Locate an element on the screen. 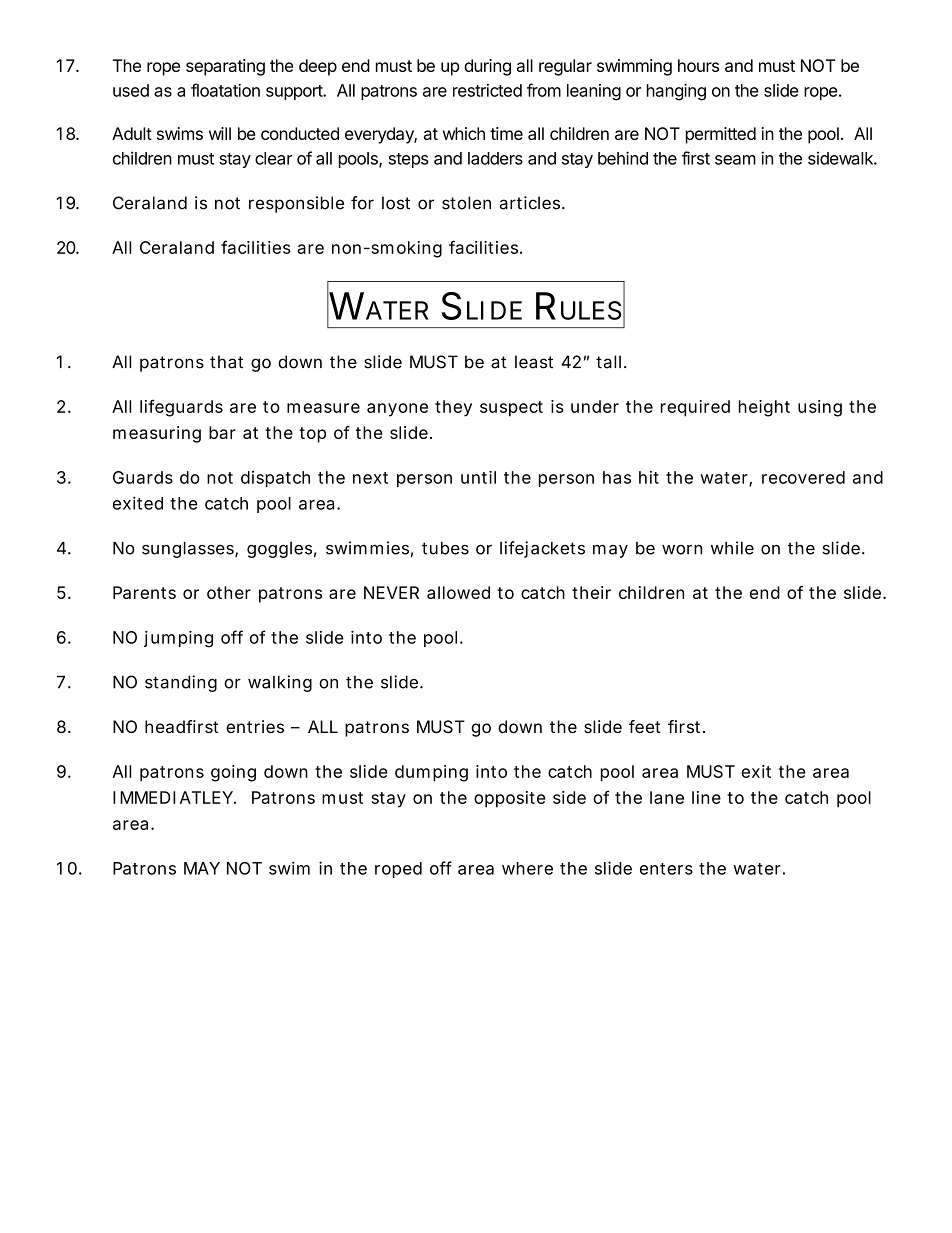 The height and width of the screenshot is (1233, 952). where is located at coordinates (527, 868).
